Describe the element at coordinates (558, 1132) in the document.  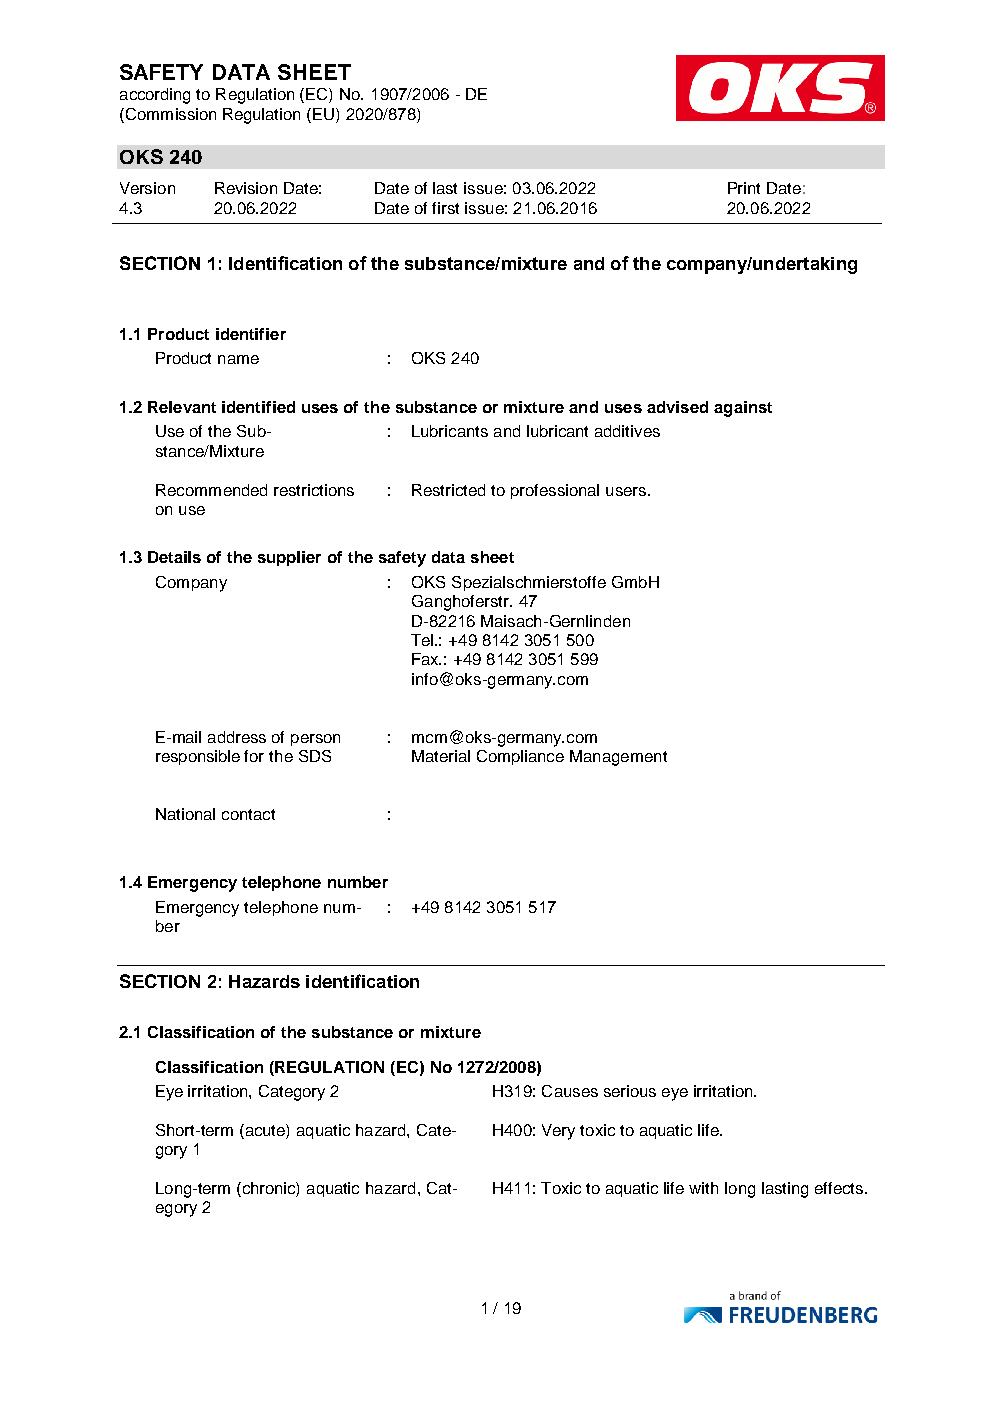
I see `Very` at that location.
